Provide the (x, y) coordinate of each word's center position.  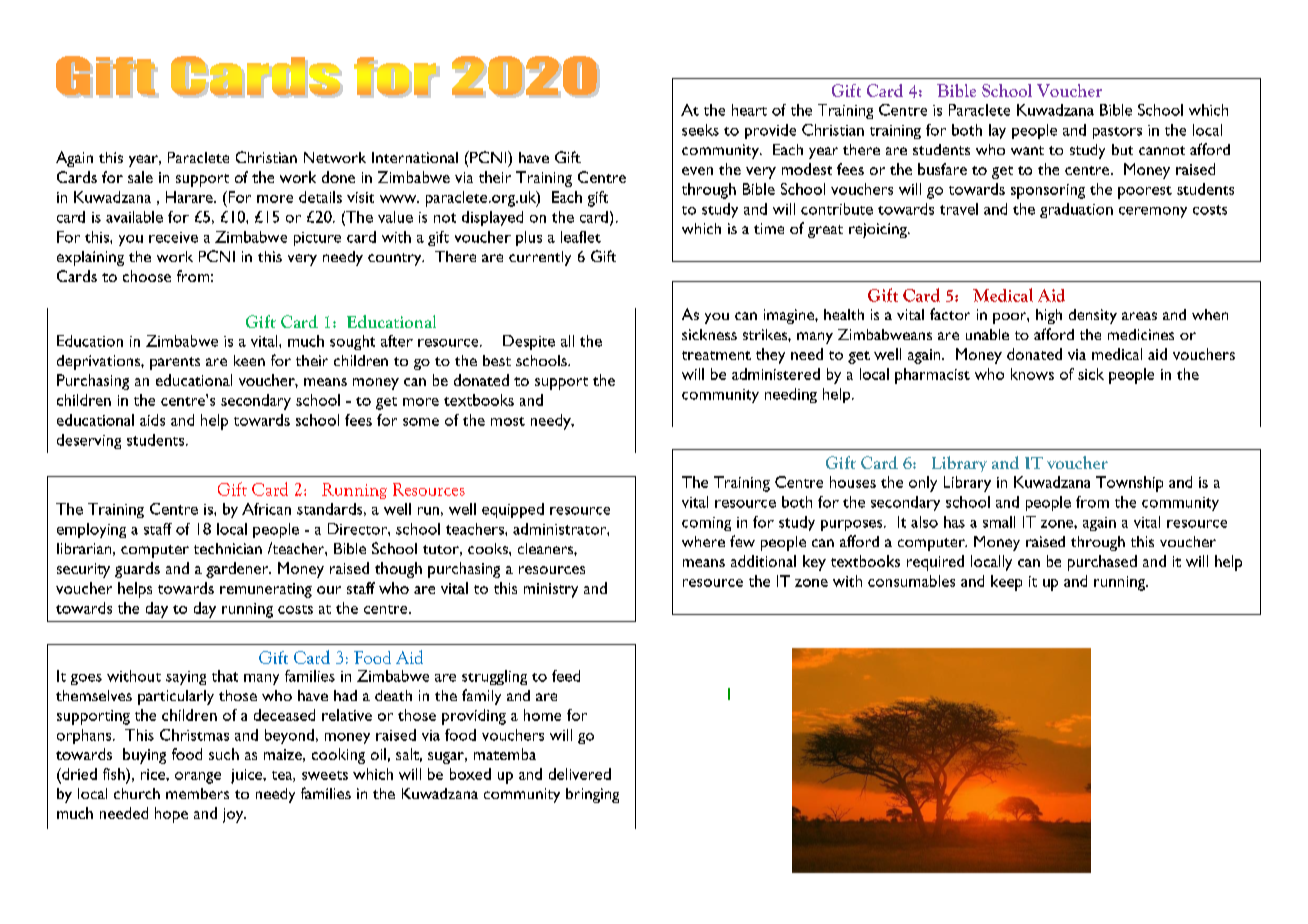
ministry (551, 590)
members (197, 793)
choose (147, 276)
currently (540, 258)
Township (1129, 484)
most (508, 421)
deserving (89, 441)
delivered (580, 774)
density (1093, 316)
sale (140, 177)
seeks (700, 130)
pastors (1117, 133)
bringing (592, 795)
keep (1006, 583)
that (225, 676)
